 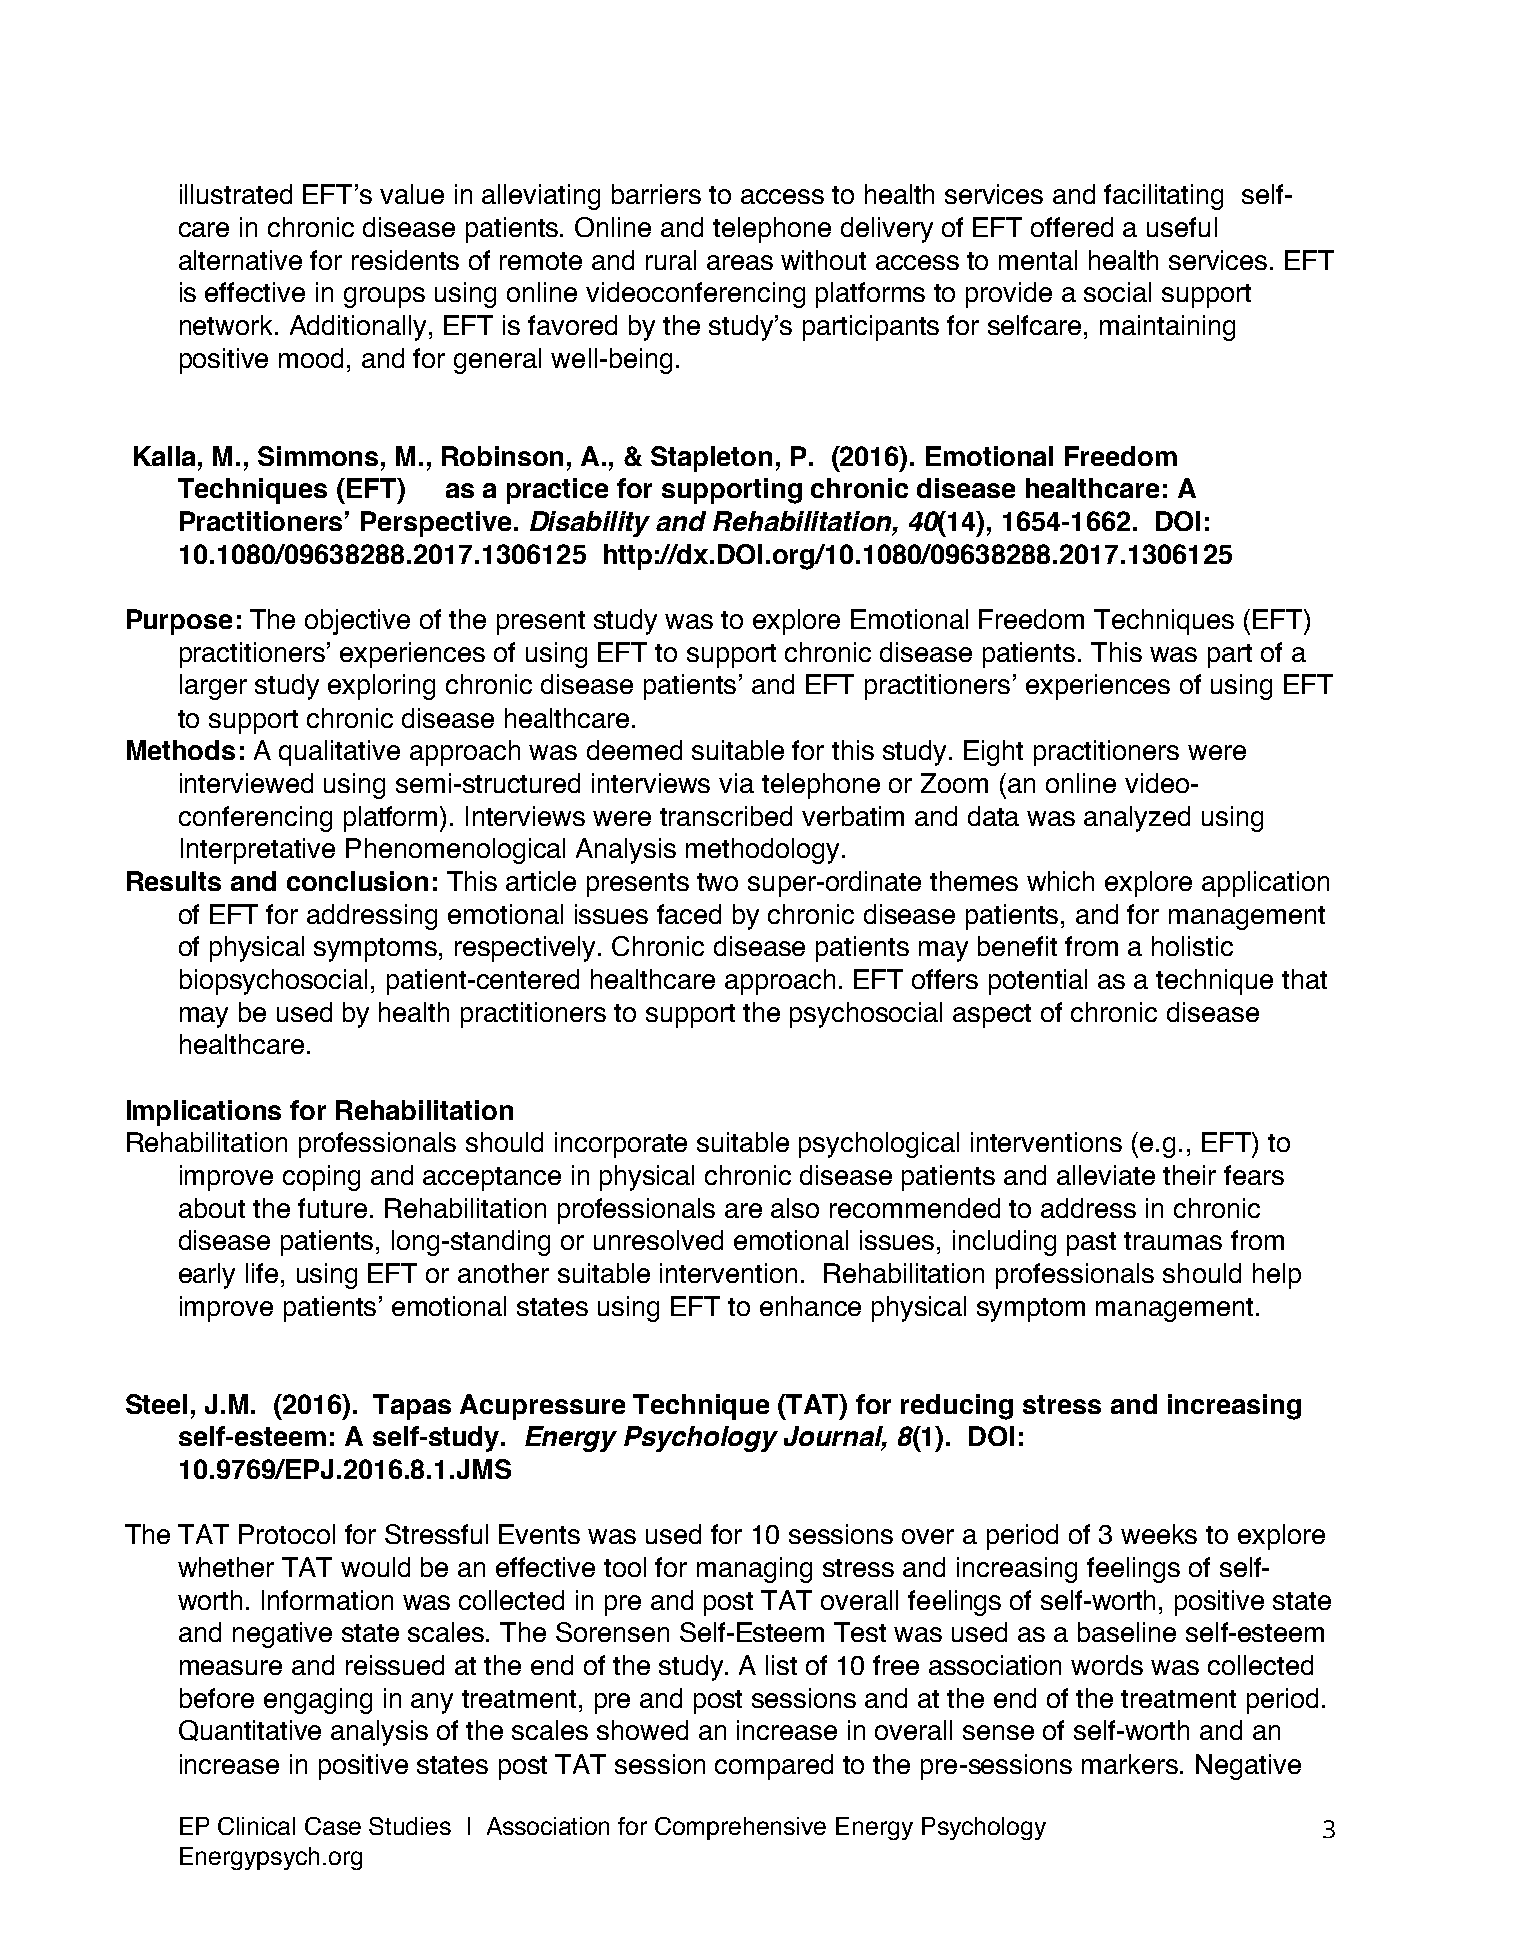 What do you see at coordinates (339, 753) in the screenshot?
I see `qualitative` at bounding box center [339, 753].
